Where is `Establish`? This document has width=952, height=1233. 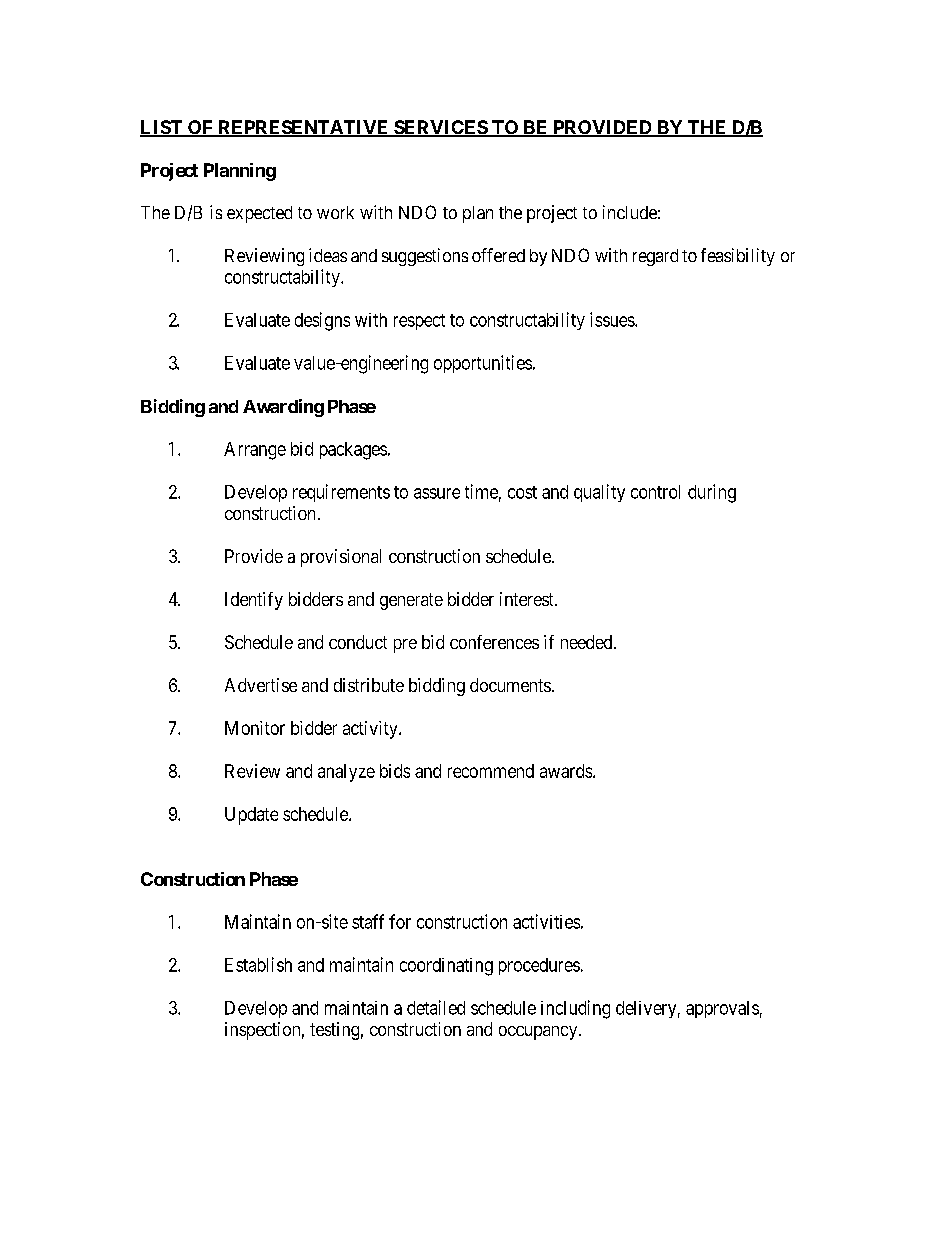
Establish is located at coordinates (258, 964).
